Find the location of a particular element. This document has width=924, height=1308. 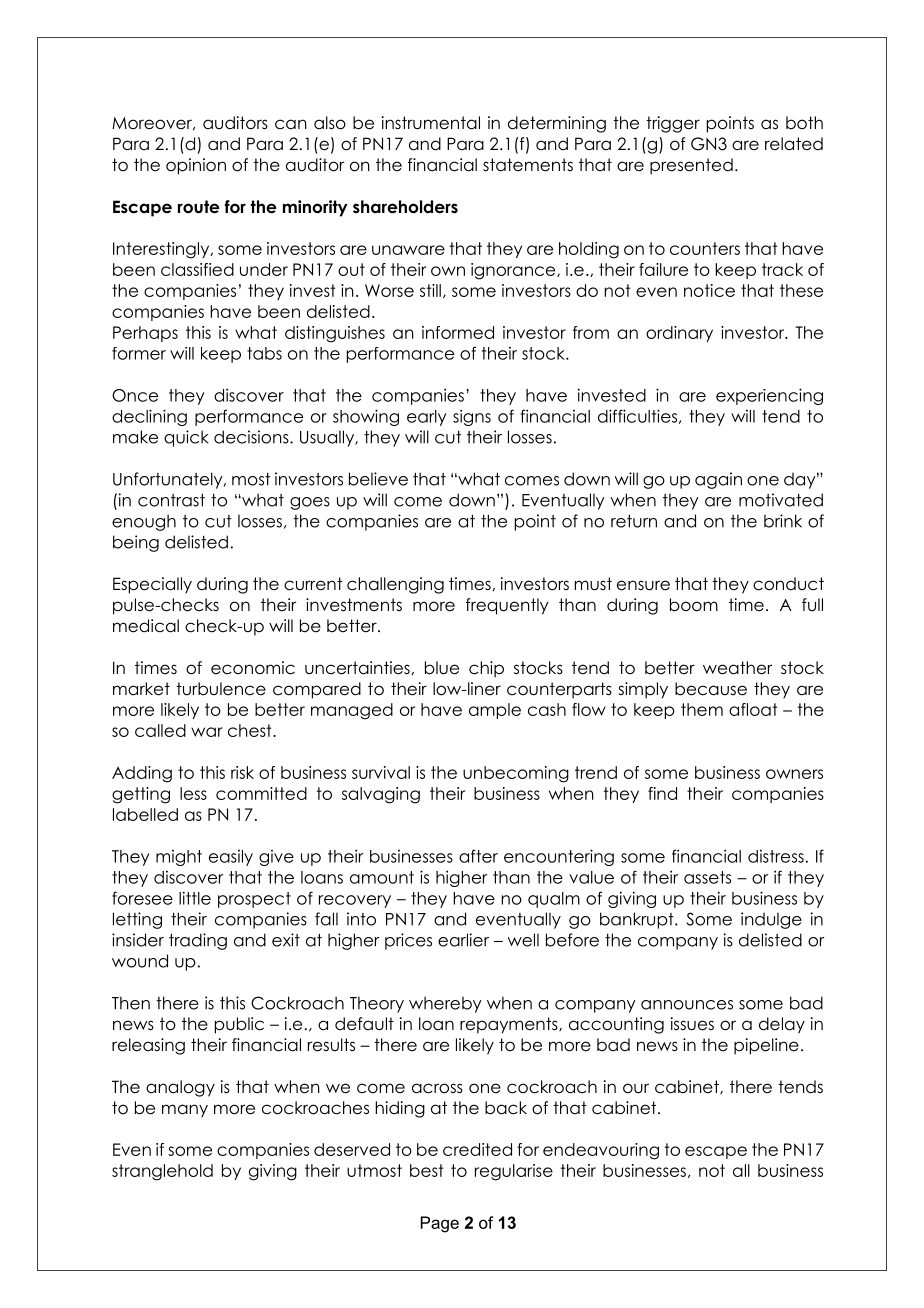

trading is located at coordinates (198, 941).
